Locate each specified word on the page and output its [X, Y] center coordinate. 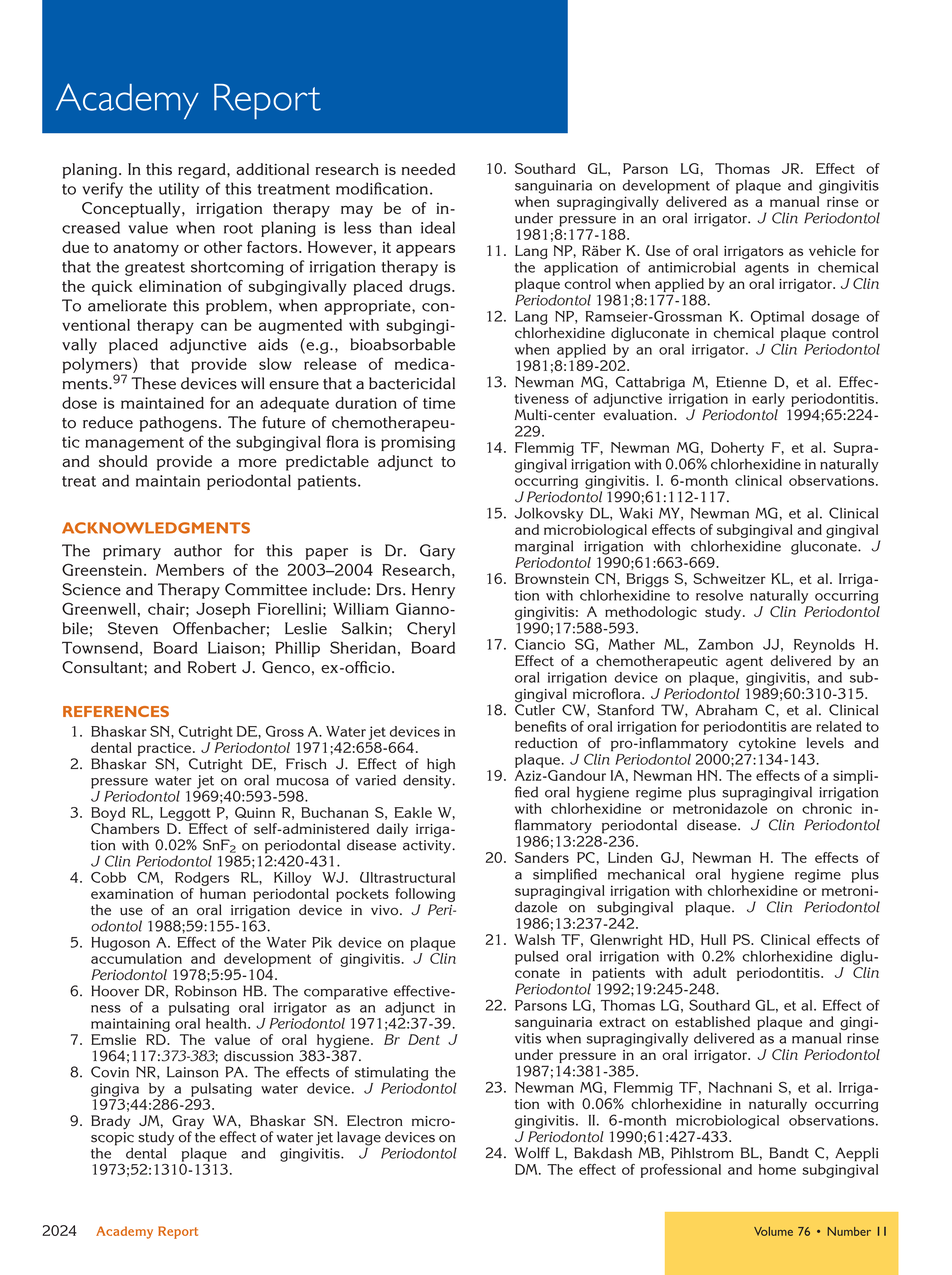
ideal [438, 227]
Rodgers [202, 879]
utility [179, 190]
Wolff [532, 1153]
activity [428, 847]
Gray [188, 1123]
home [777, 1169]
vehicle [832, 250]
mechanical [646, 874]
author [198, 550]
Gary [437, 552]
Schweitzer [729, 578]
